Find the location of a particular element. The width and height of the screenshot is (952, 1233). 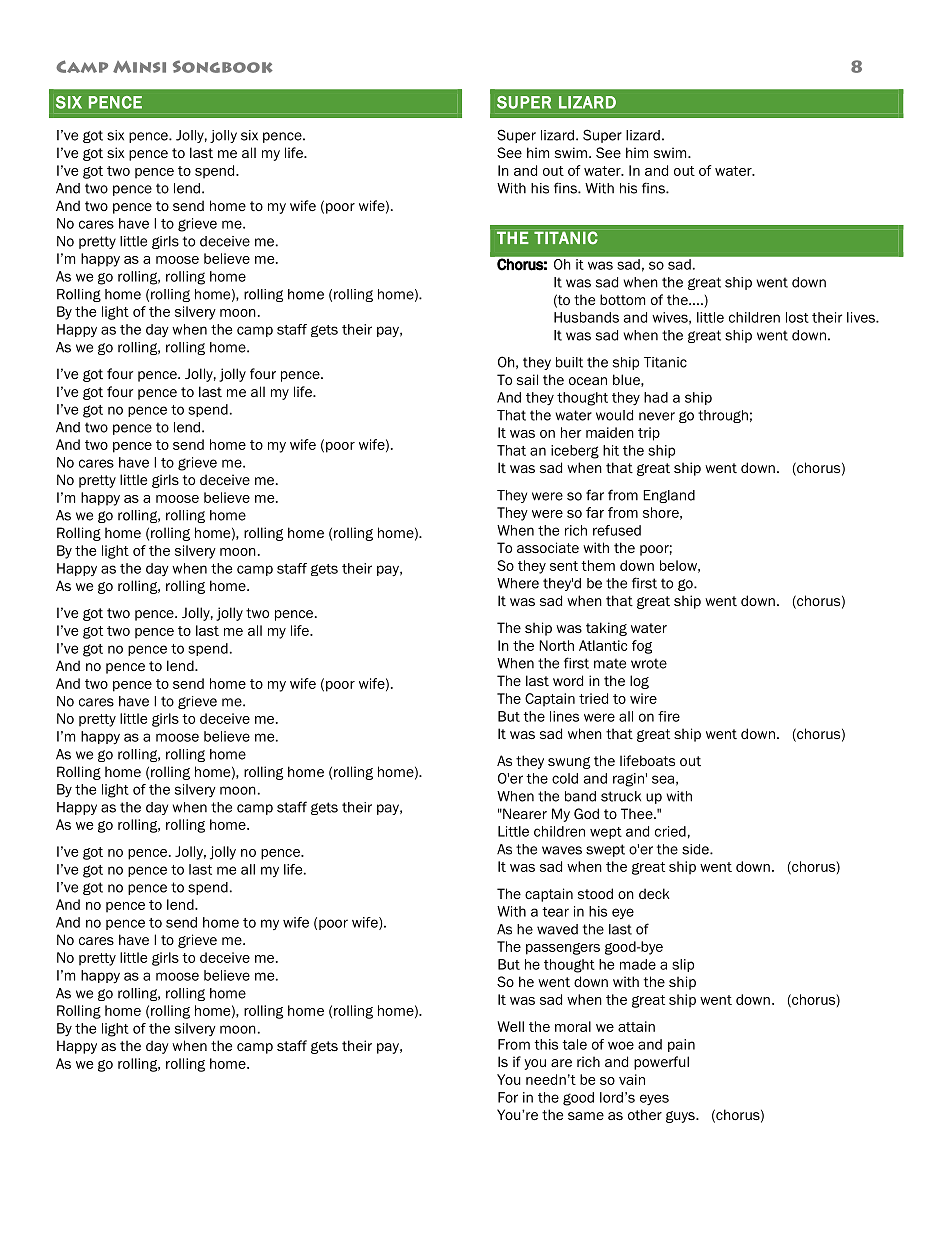

eyes is located at coordinates (654, 1100).
